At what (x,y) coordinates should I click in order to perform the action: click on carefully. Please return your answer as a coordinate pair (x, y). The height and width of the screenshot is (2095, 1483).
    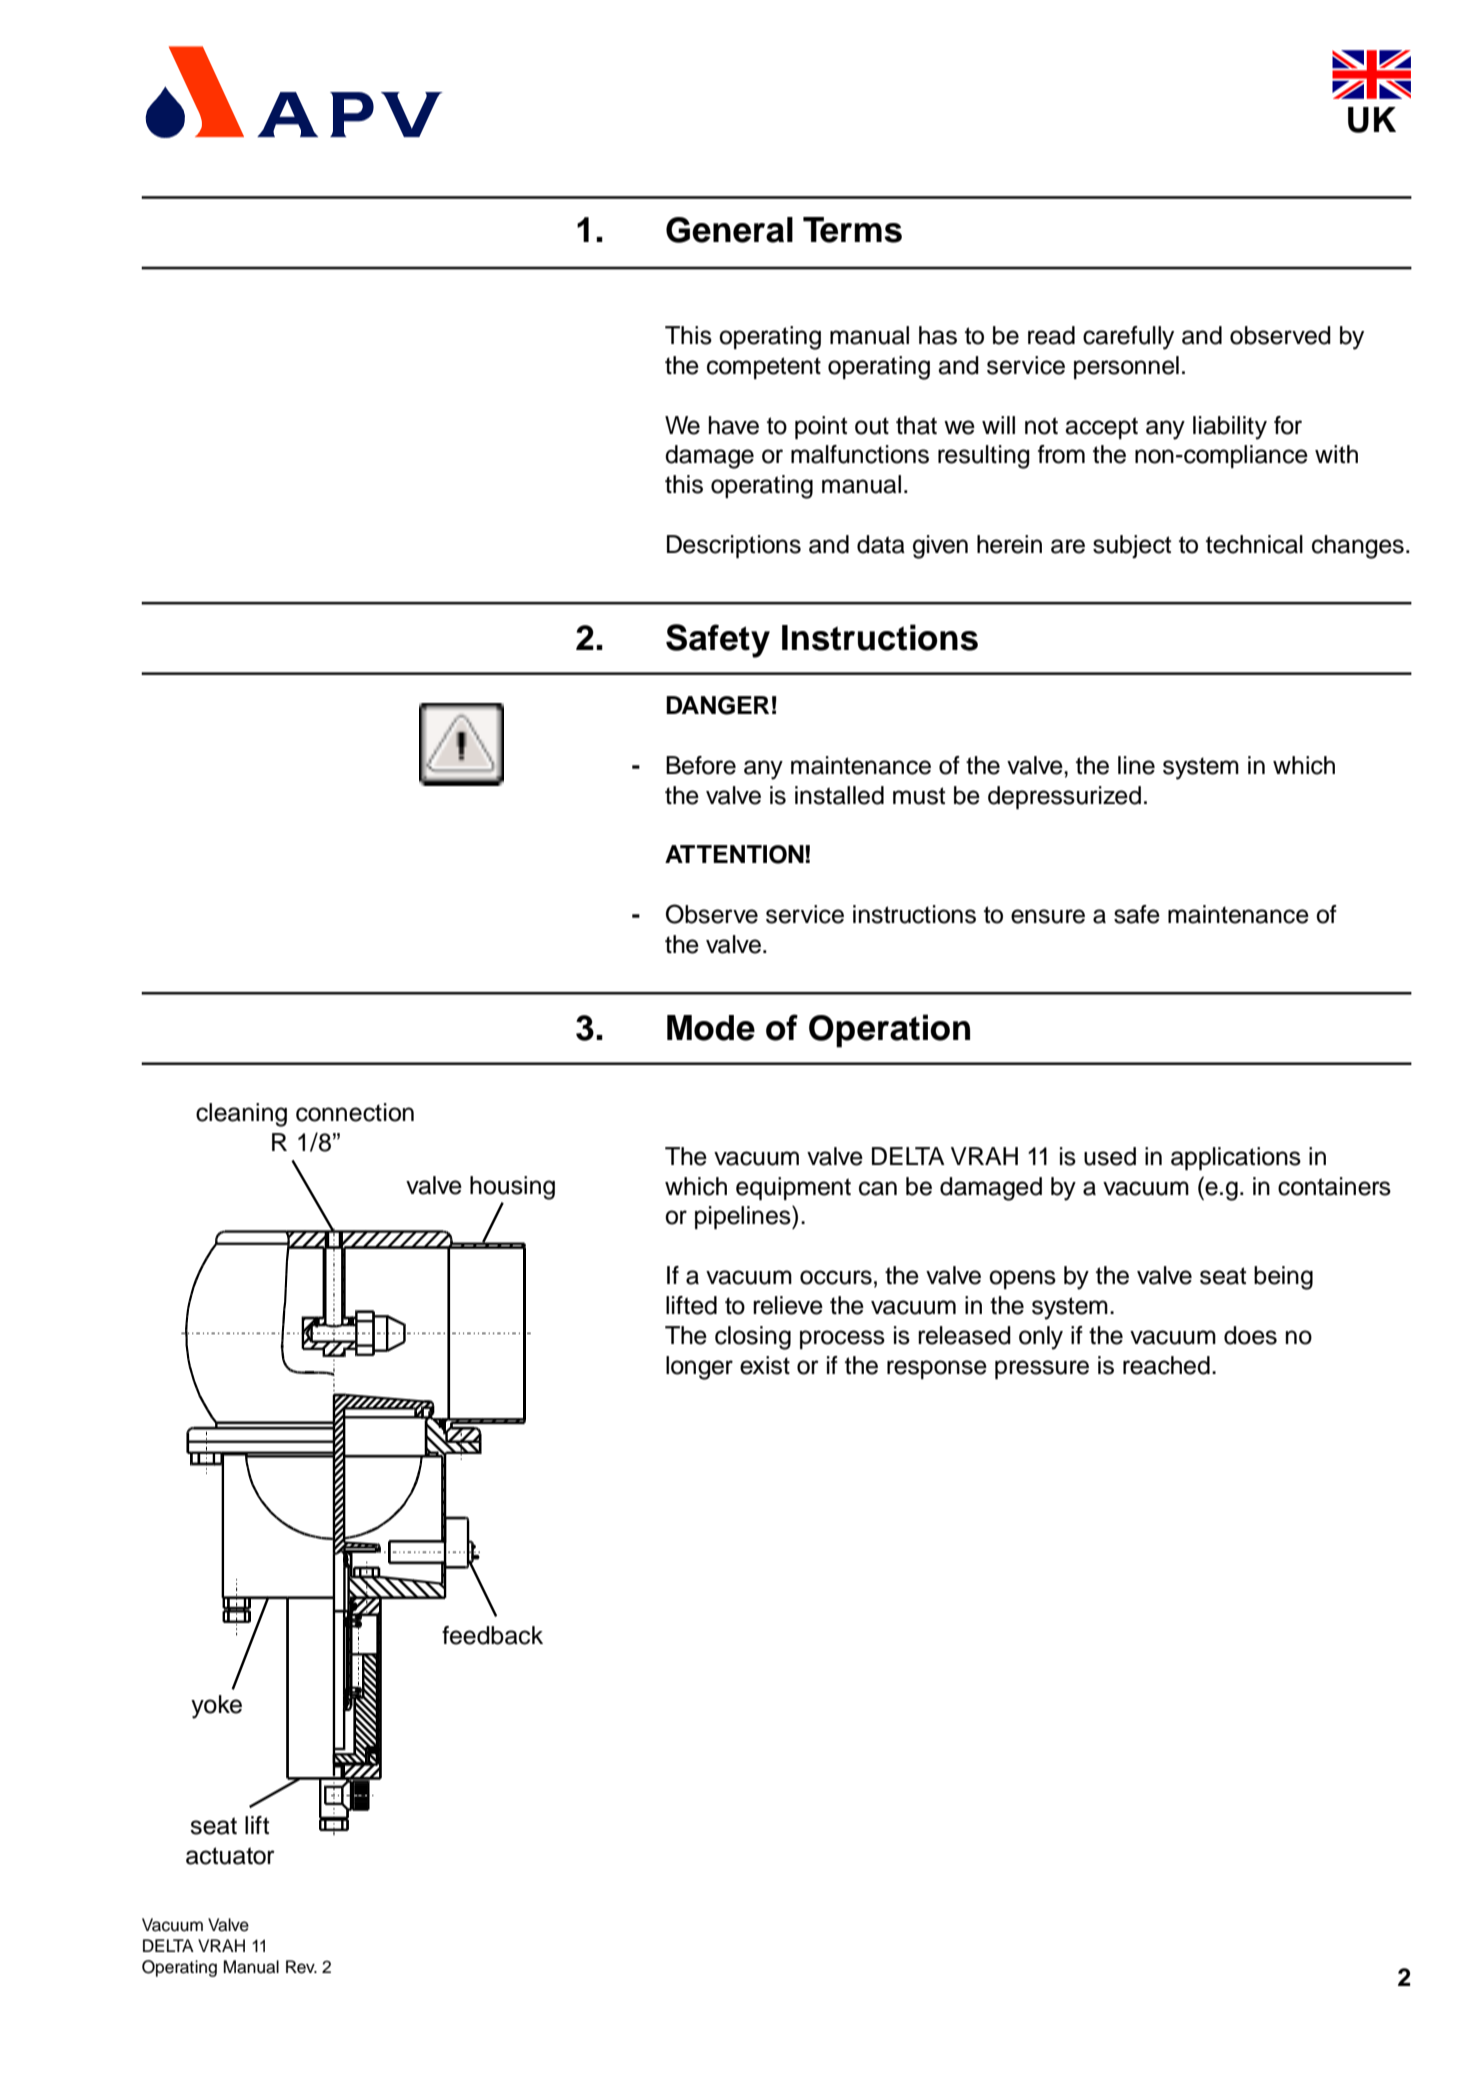
    Looking at the image, I should click on (1128, 338).
